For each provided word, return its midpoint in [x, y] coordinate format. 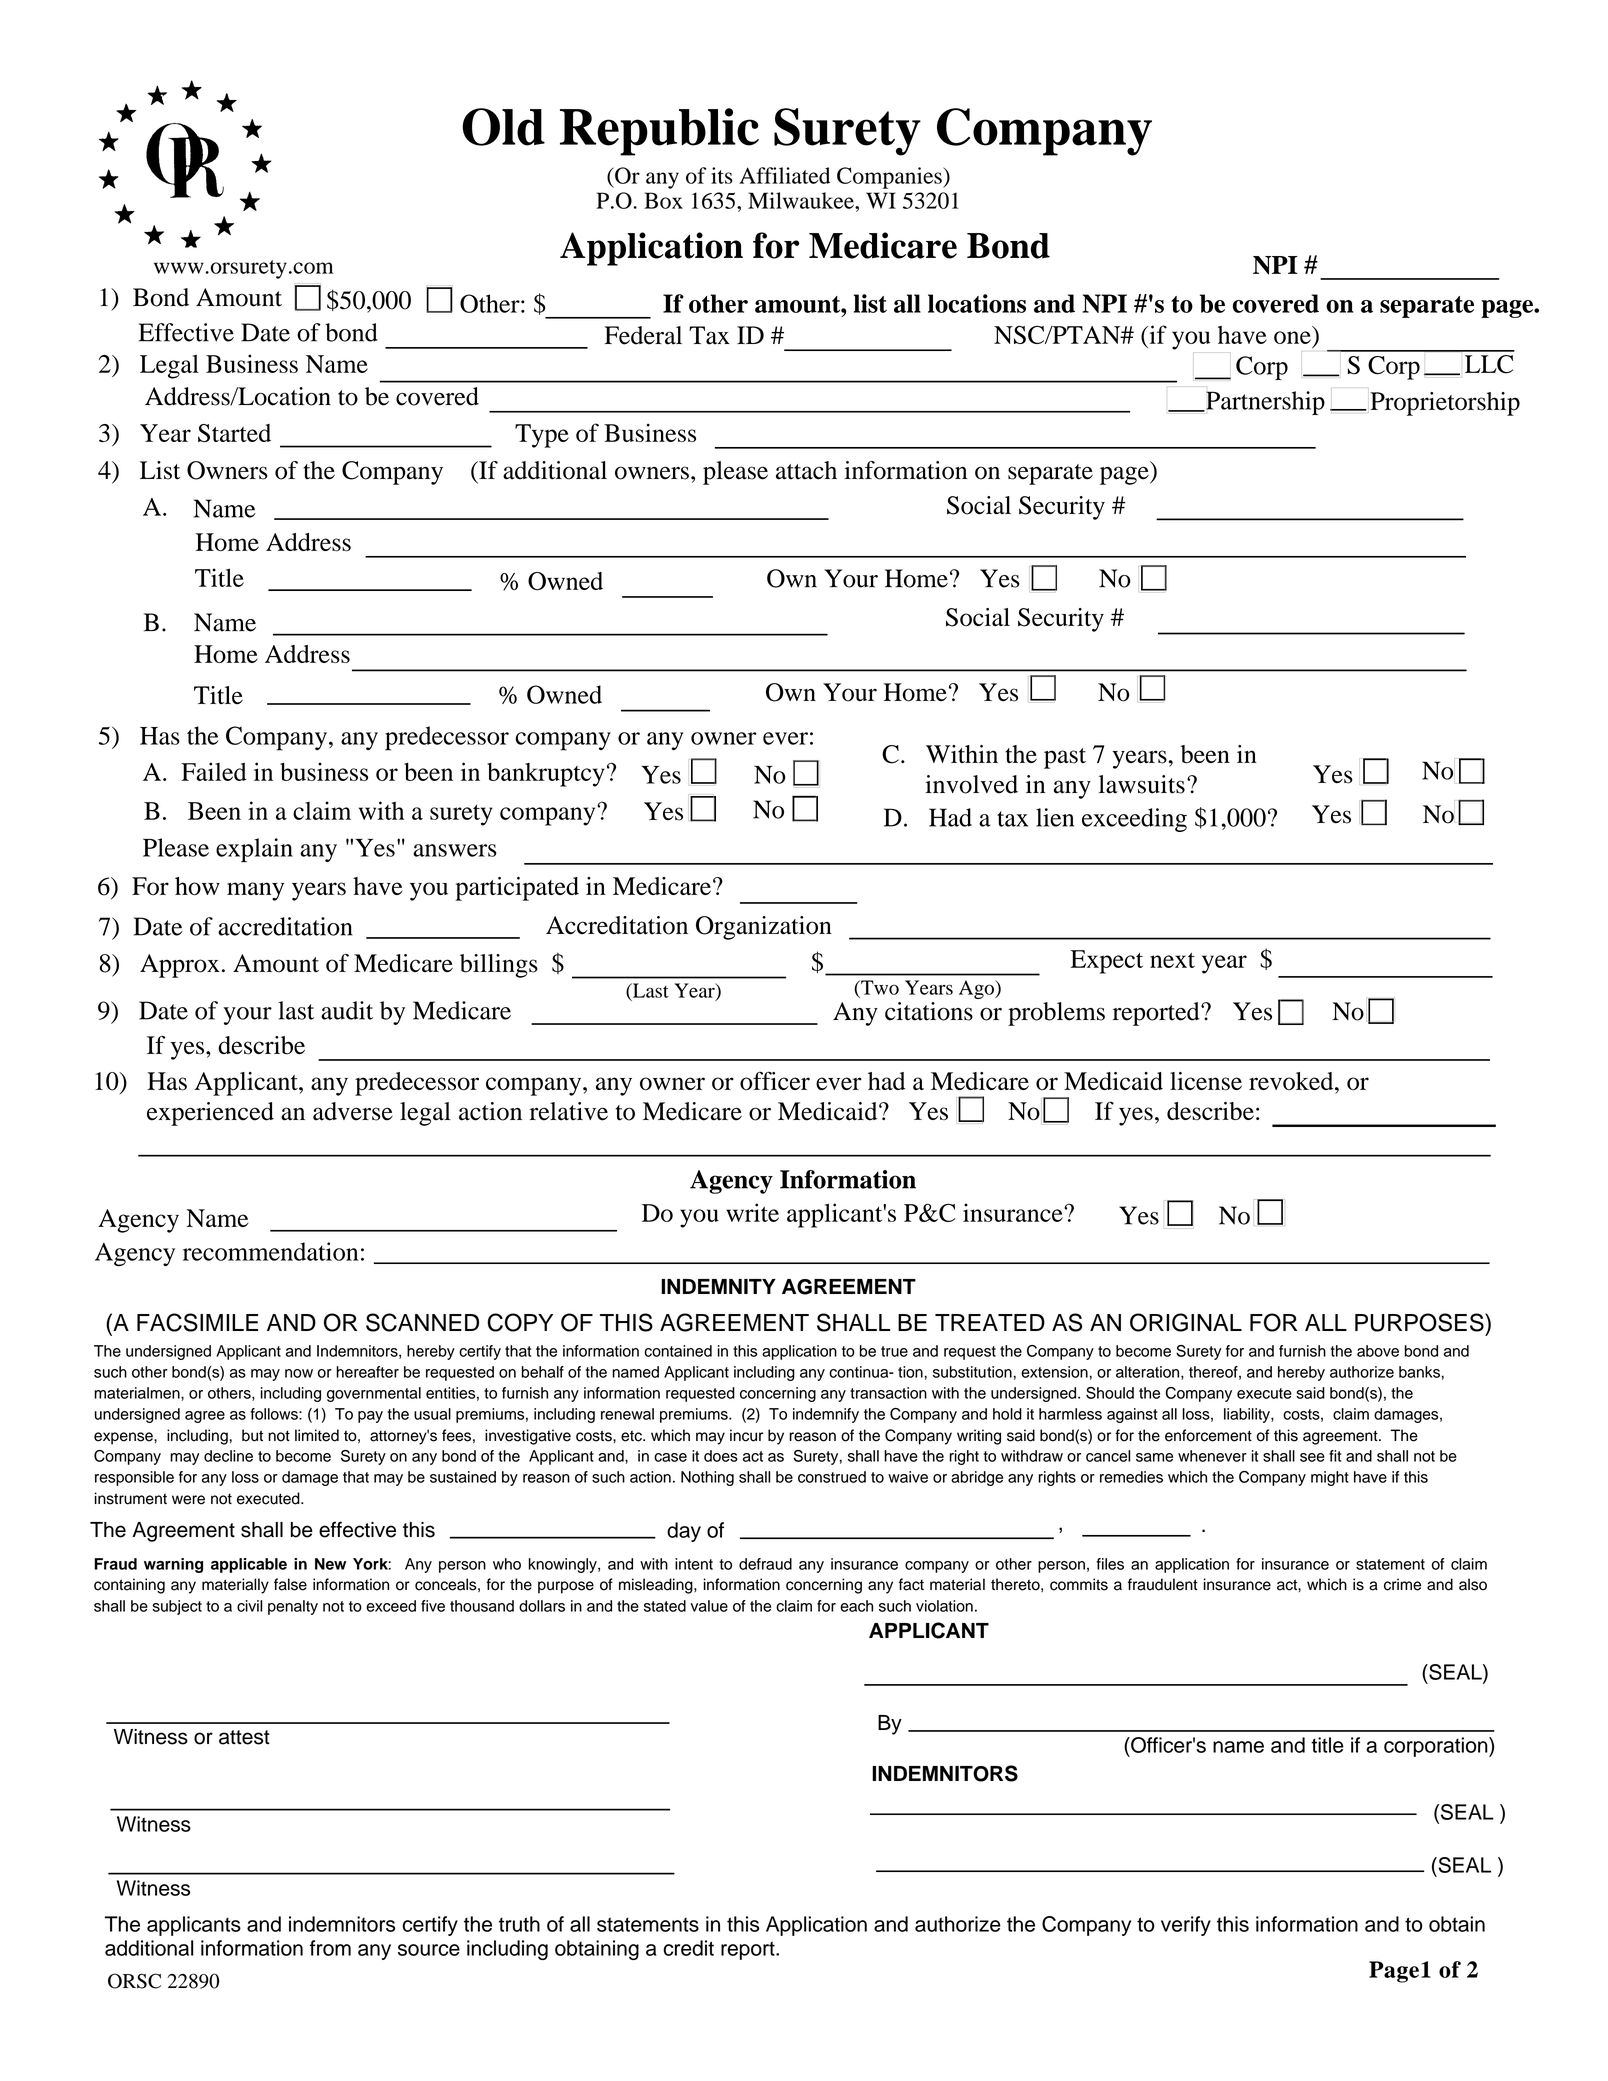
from [330, 1948]
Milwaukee [802, 200]
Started [234, 433]
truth [519, 1924]
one [1292, 337]
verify [1186, 1926]
